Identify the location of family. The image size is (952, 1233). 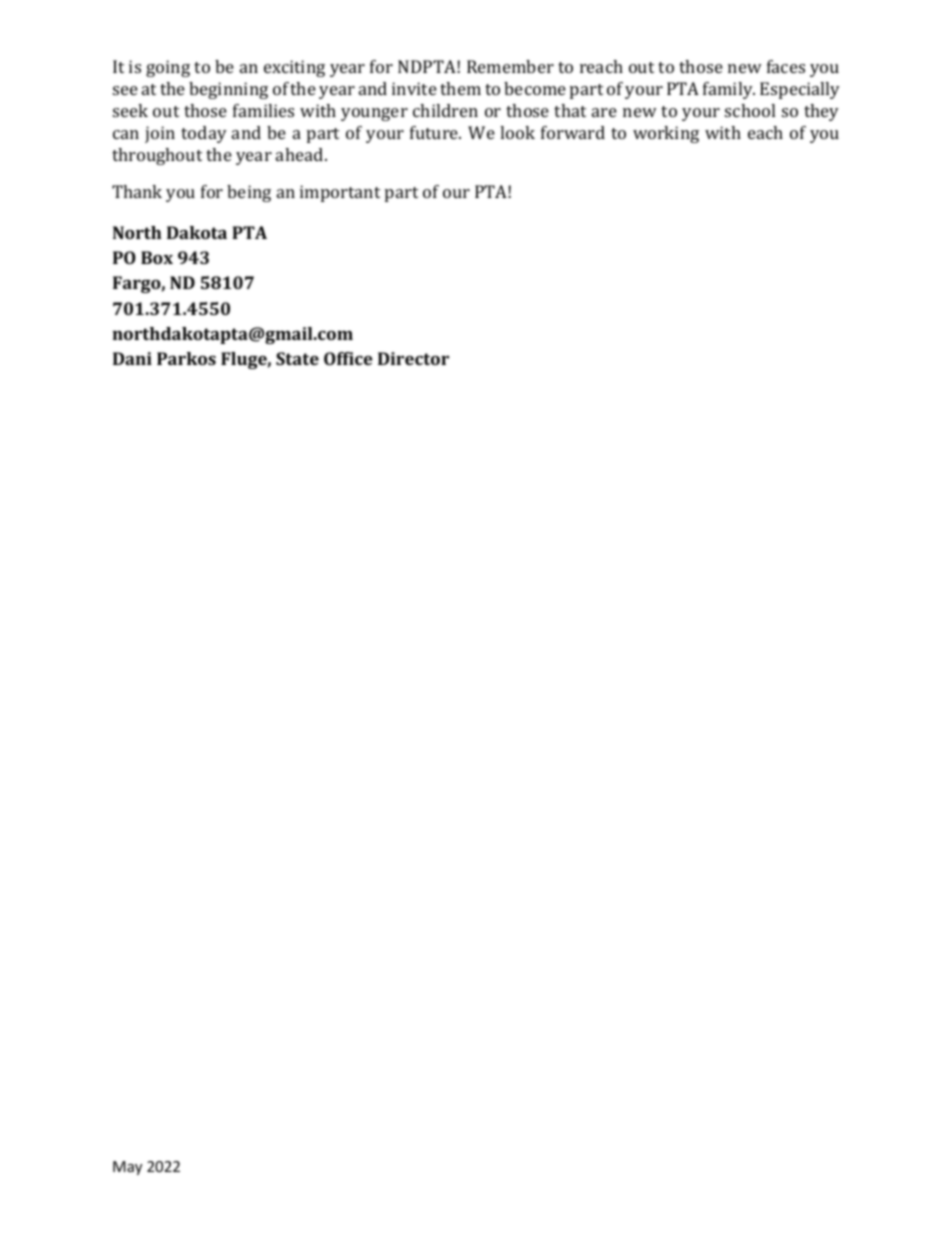
(729, 90).
